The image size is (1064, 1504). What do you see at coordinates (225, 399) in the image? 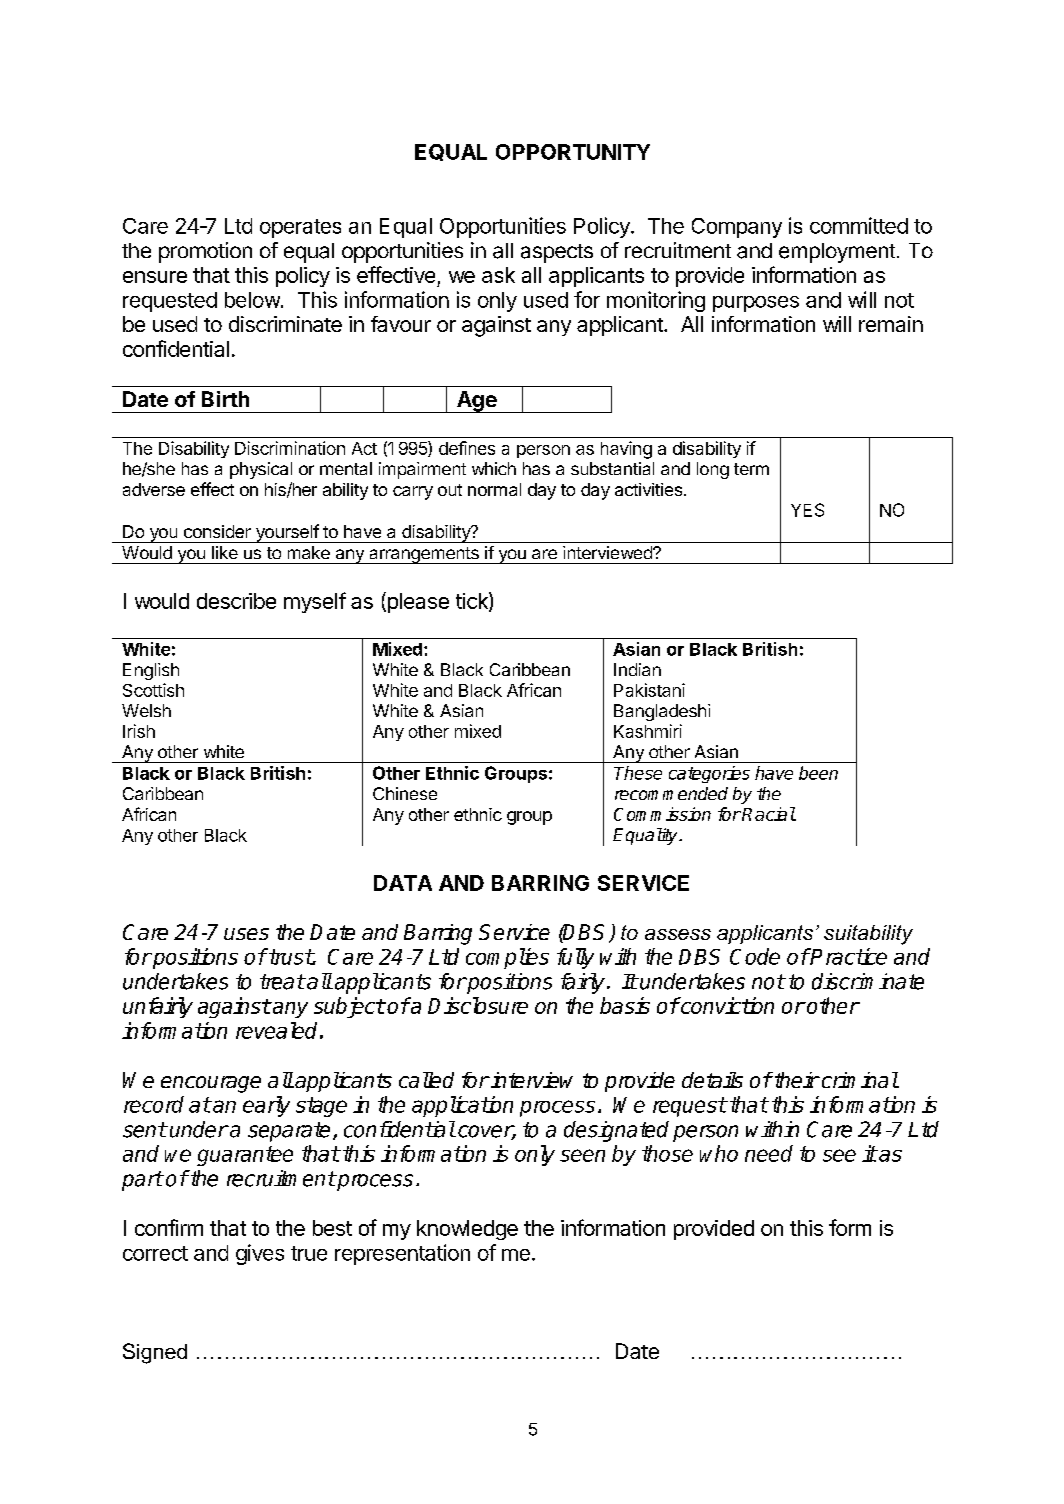
I see `Birth` at bounding box center [225, 399].
